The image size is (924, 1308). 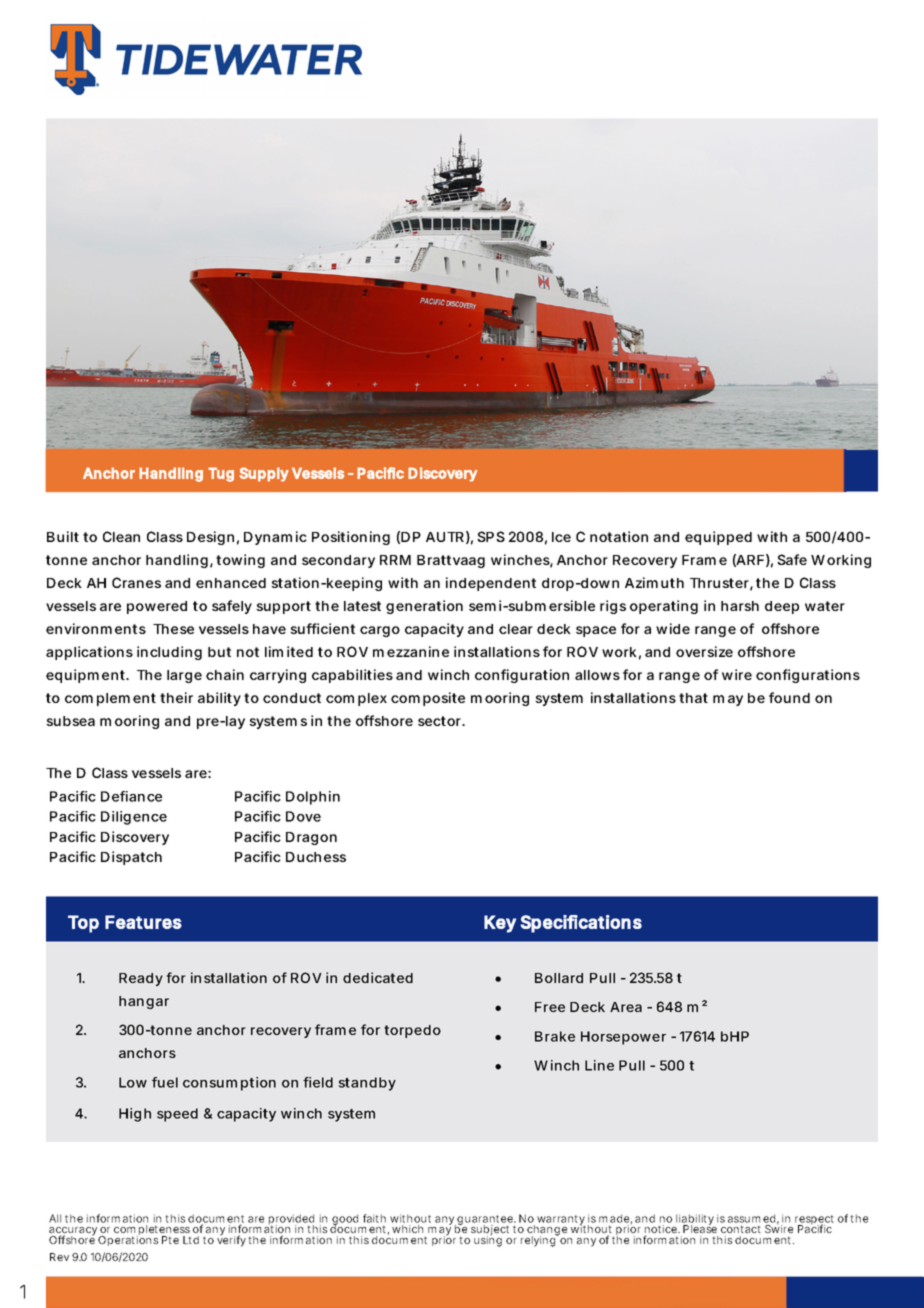 What do you see at coordinates (407, 1229) in the screenshot?
I see `which` at bounding box center [407, 1229].
